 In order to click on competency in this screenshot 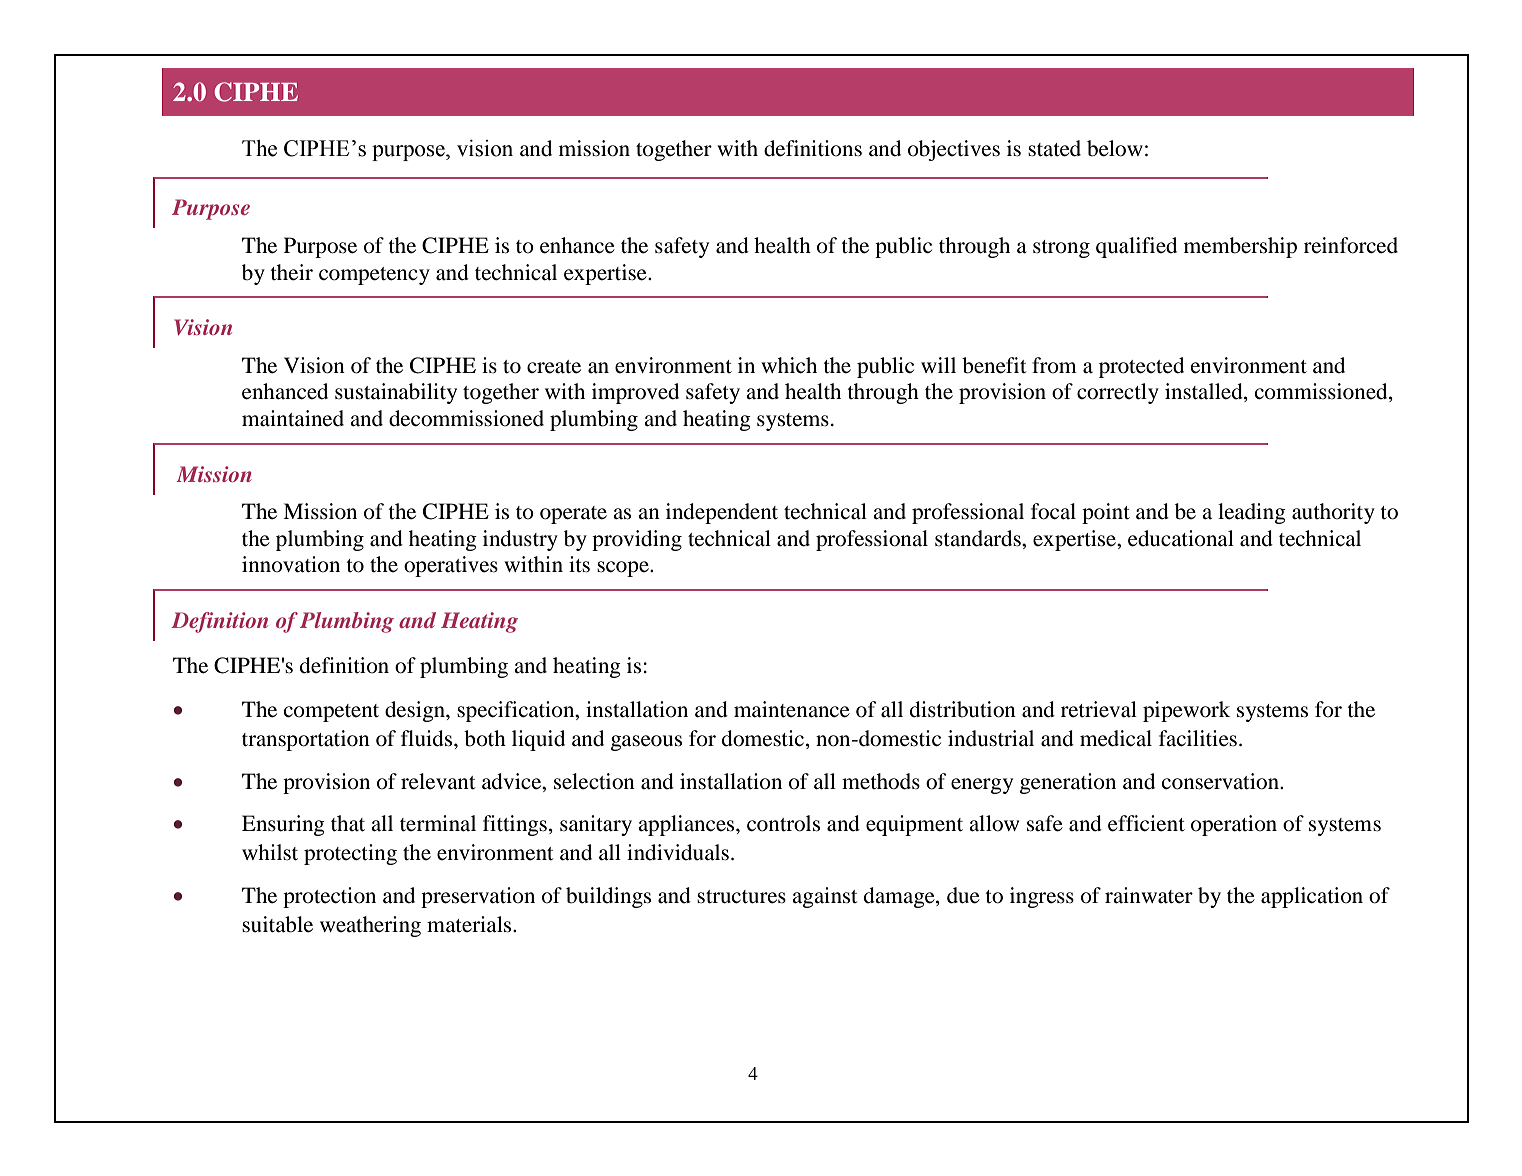, I will do `click(374, 276)`.
